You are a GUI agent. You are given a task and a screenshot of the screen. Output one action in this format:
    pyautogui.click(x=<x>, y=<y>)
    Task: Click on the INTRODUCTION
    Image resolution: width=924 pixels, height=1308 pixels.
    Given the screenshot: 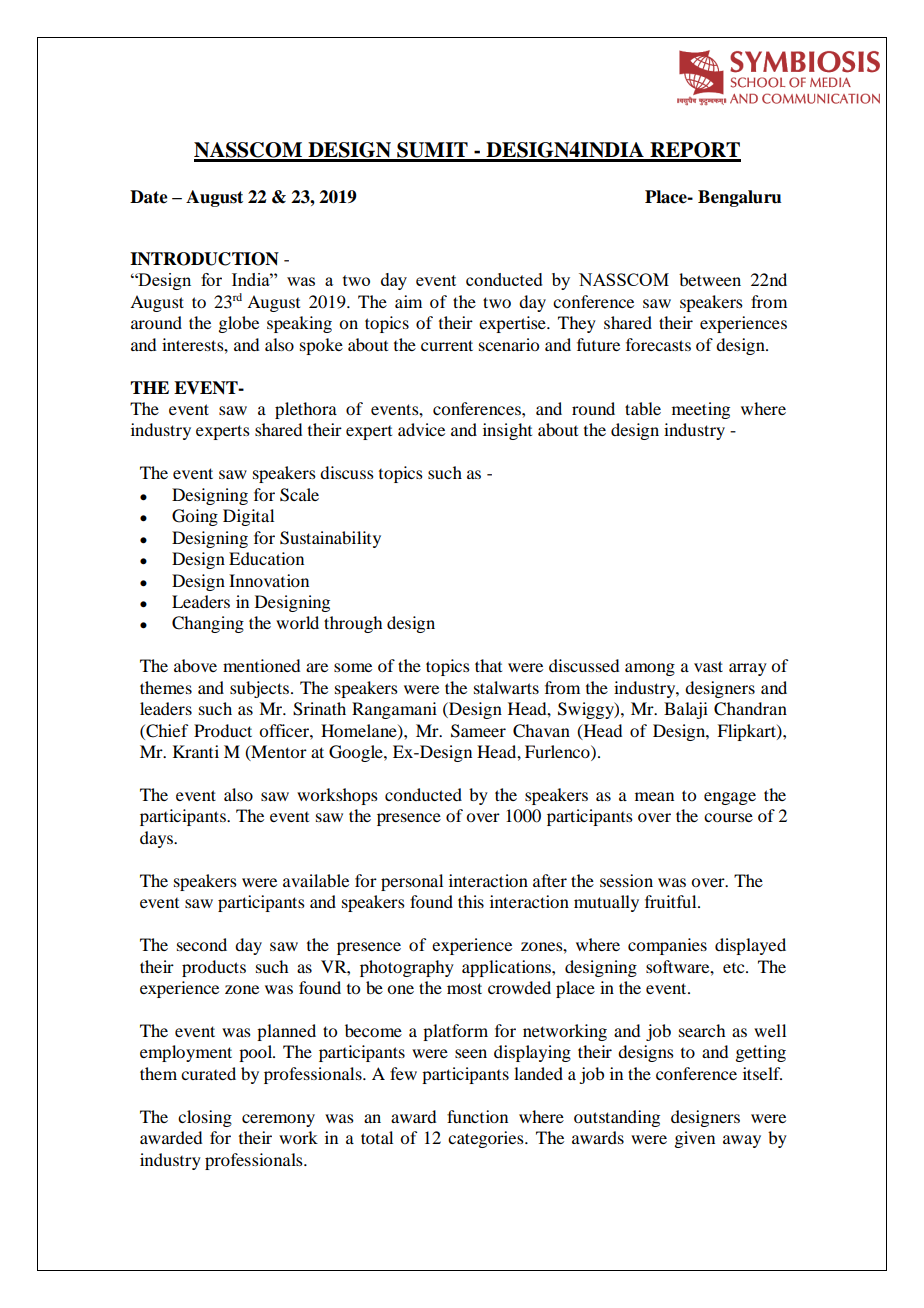 What is the action you would take?
    pyautogui.click(x=204, y=259)
